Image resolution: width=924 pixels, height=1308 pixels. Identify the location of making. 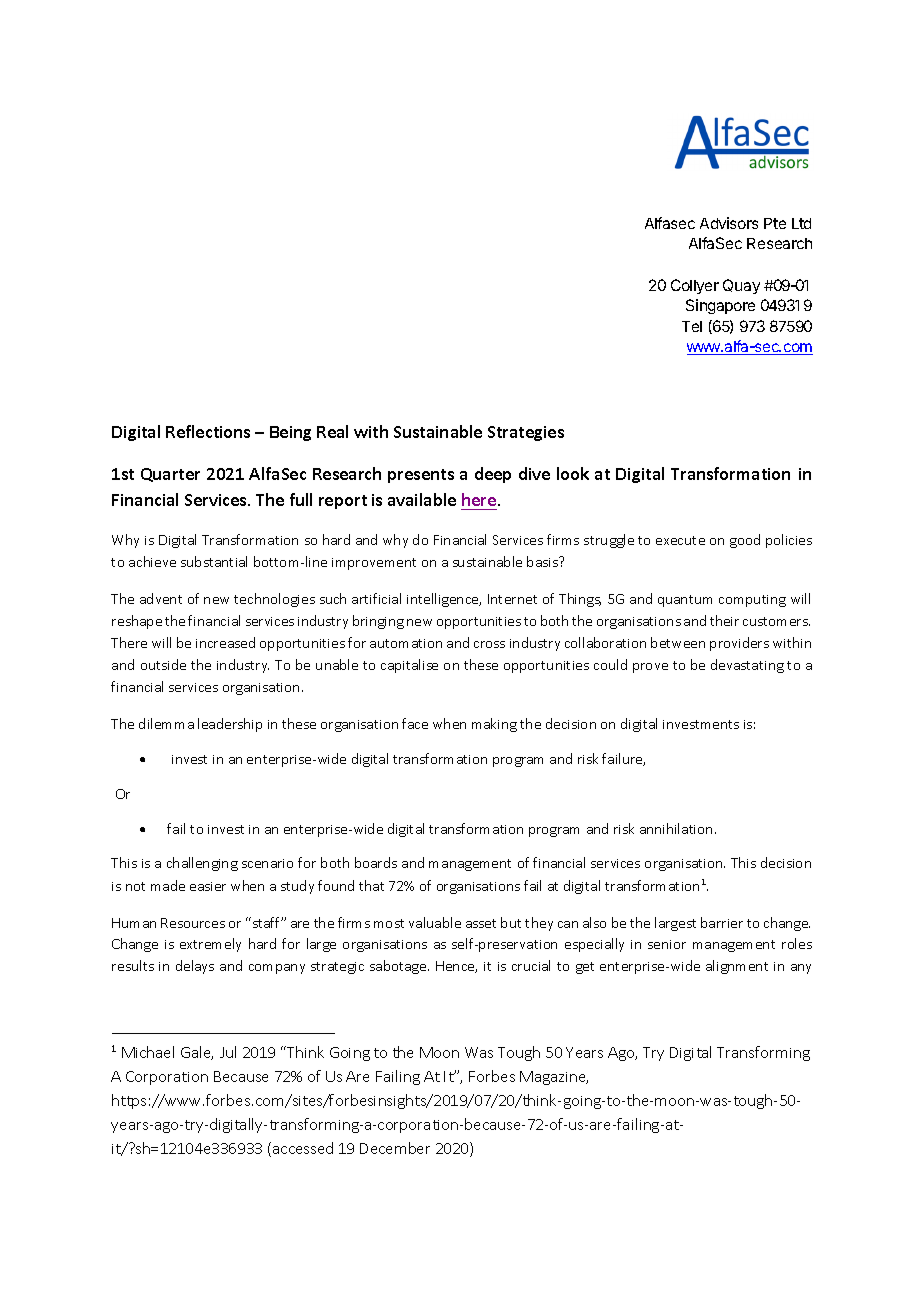
(494, 725).
